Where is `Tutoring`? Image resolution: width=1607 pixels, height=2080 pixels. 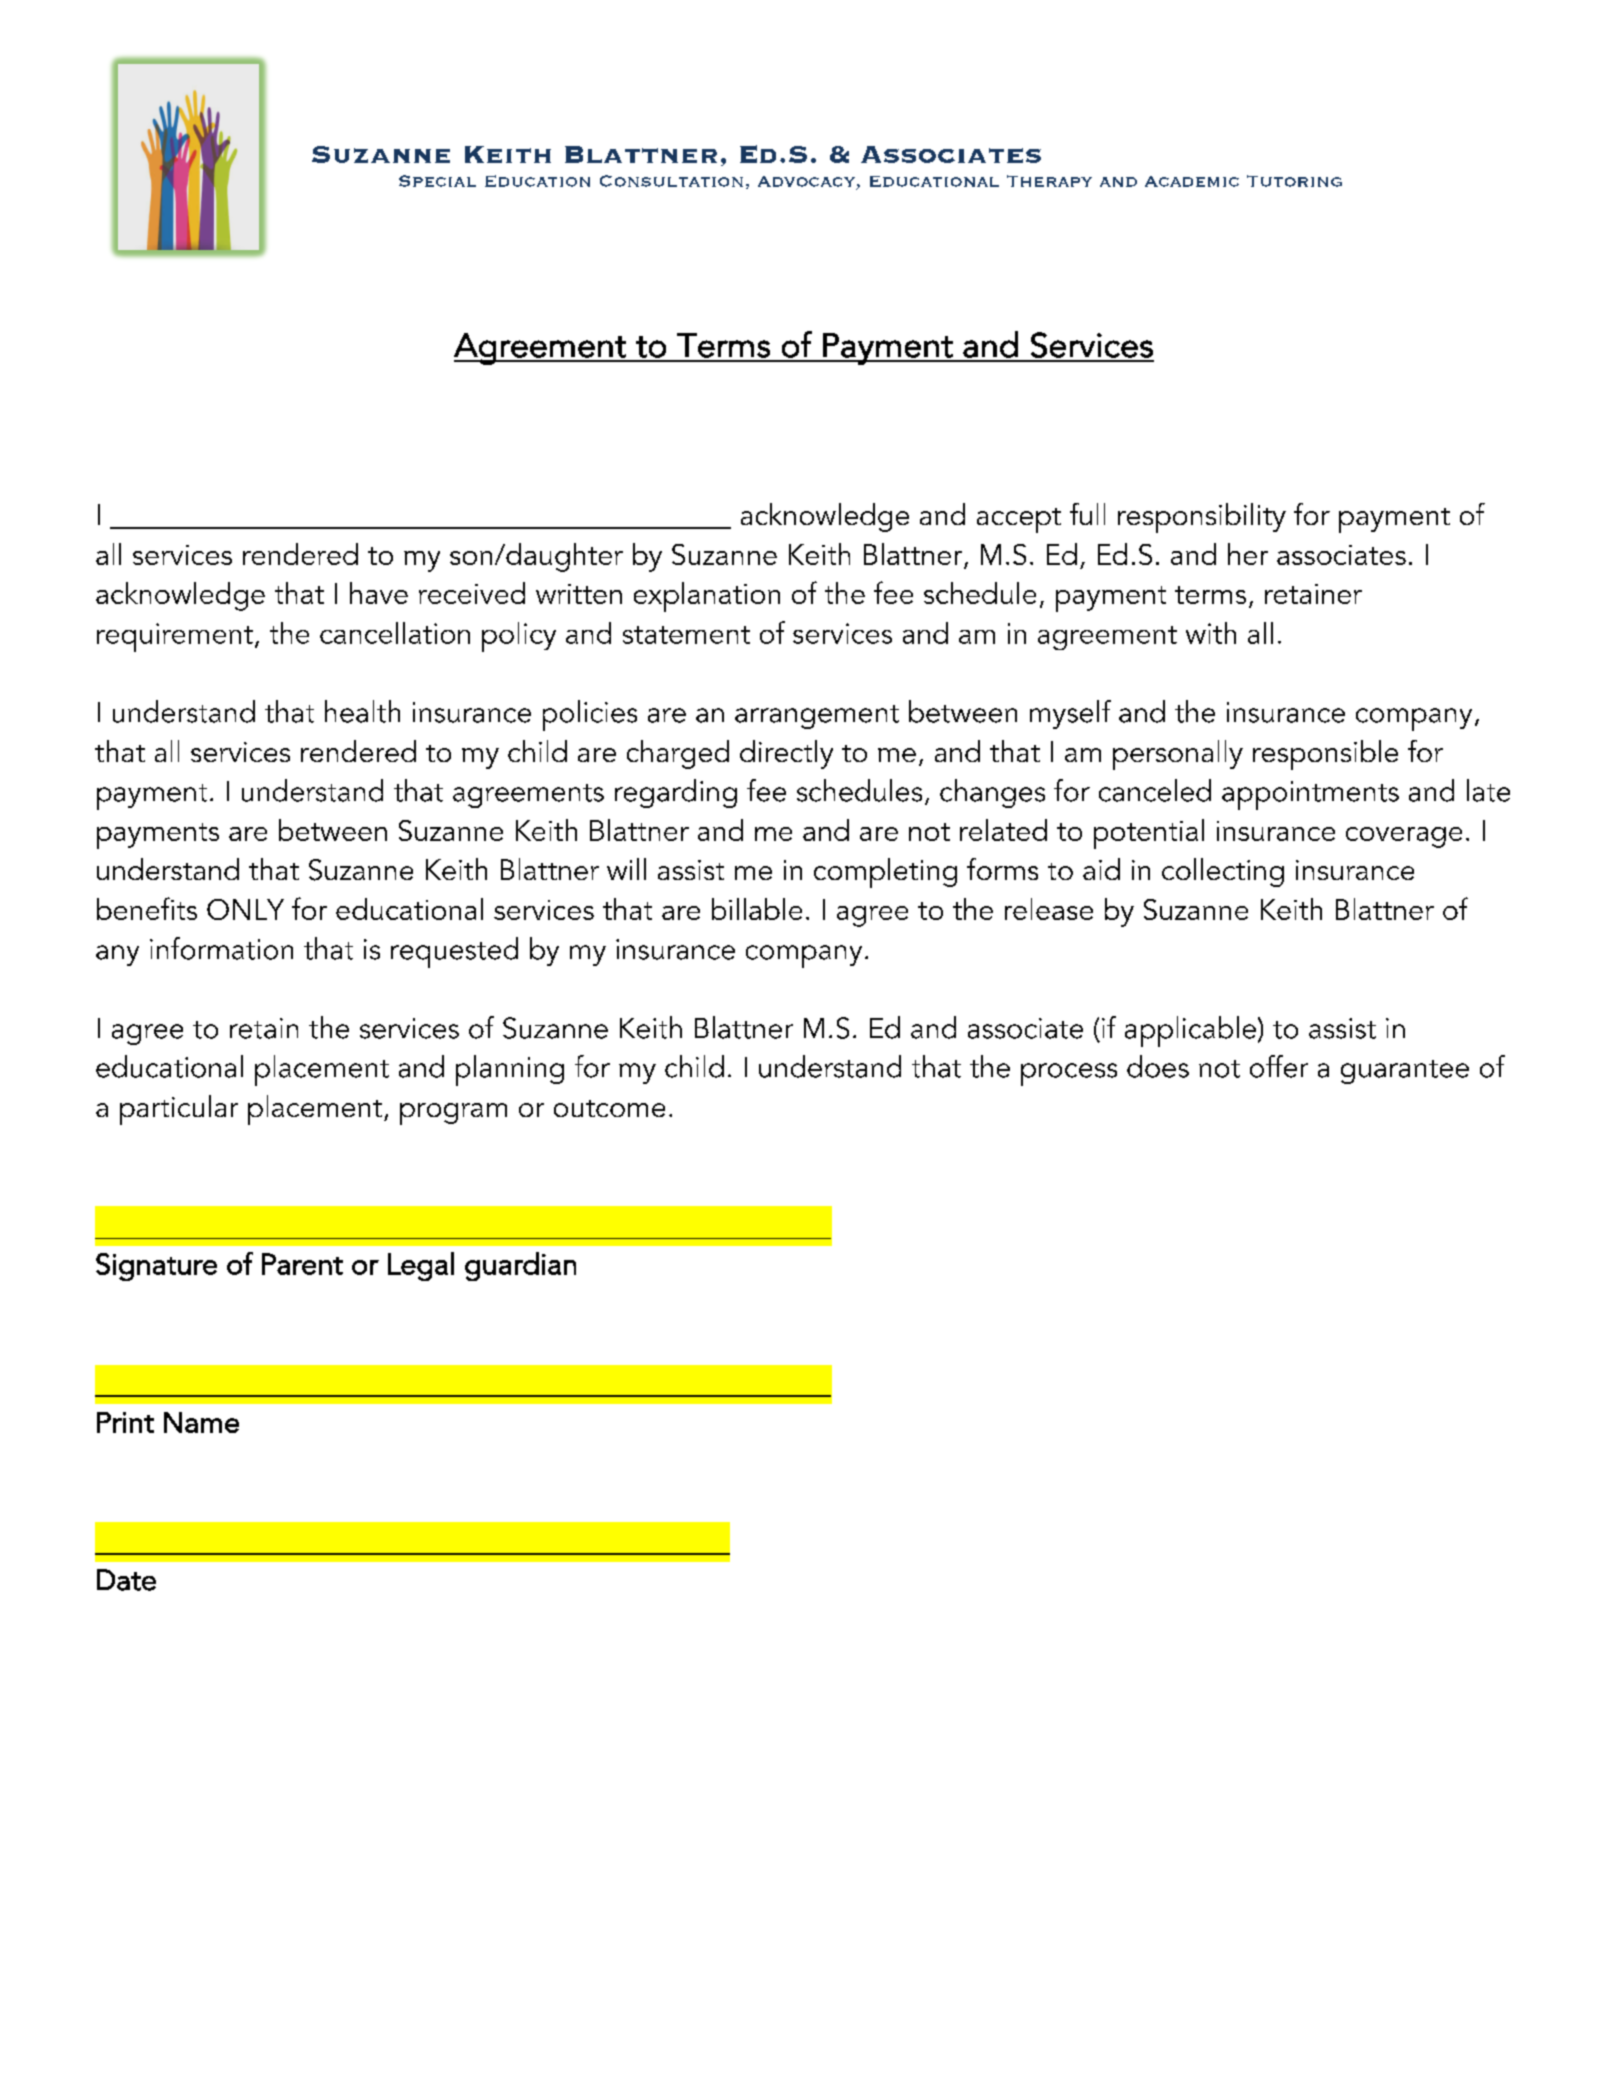
Tutoring is located at coordinates (1294, 181).
